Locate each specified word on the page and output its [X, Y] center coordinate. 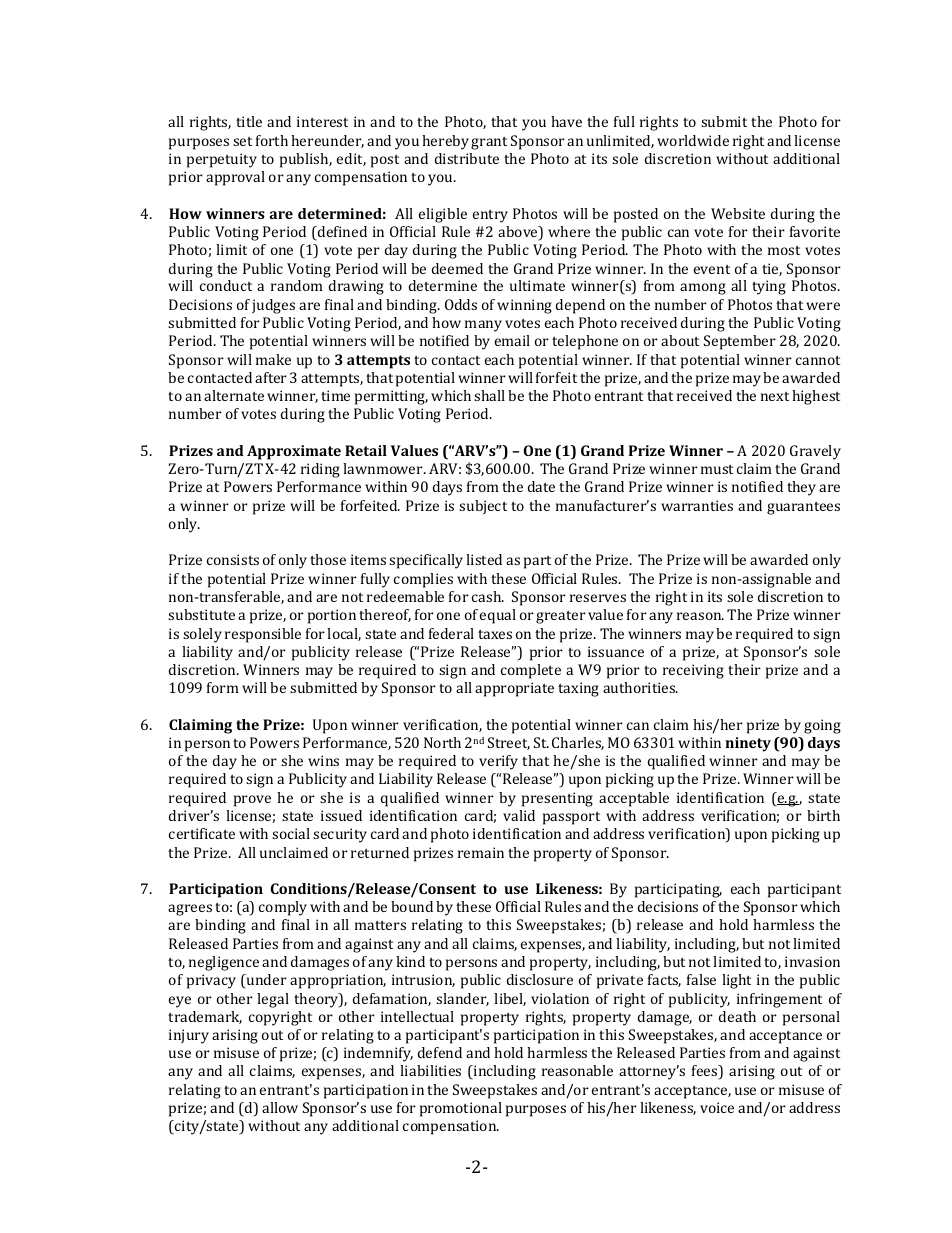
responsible [263, 635]
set [242, 141]
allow [280, 1107]
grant [489, 143]
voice [717, 1107]
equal [498, 616]
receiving [693, 671]
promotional [461, 1109]
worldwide [693, 140]
